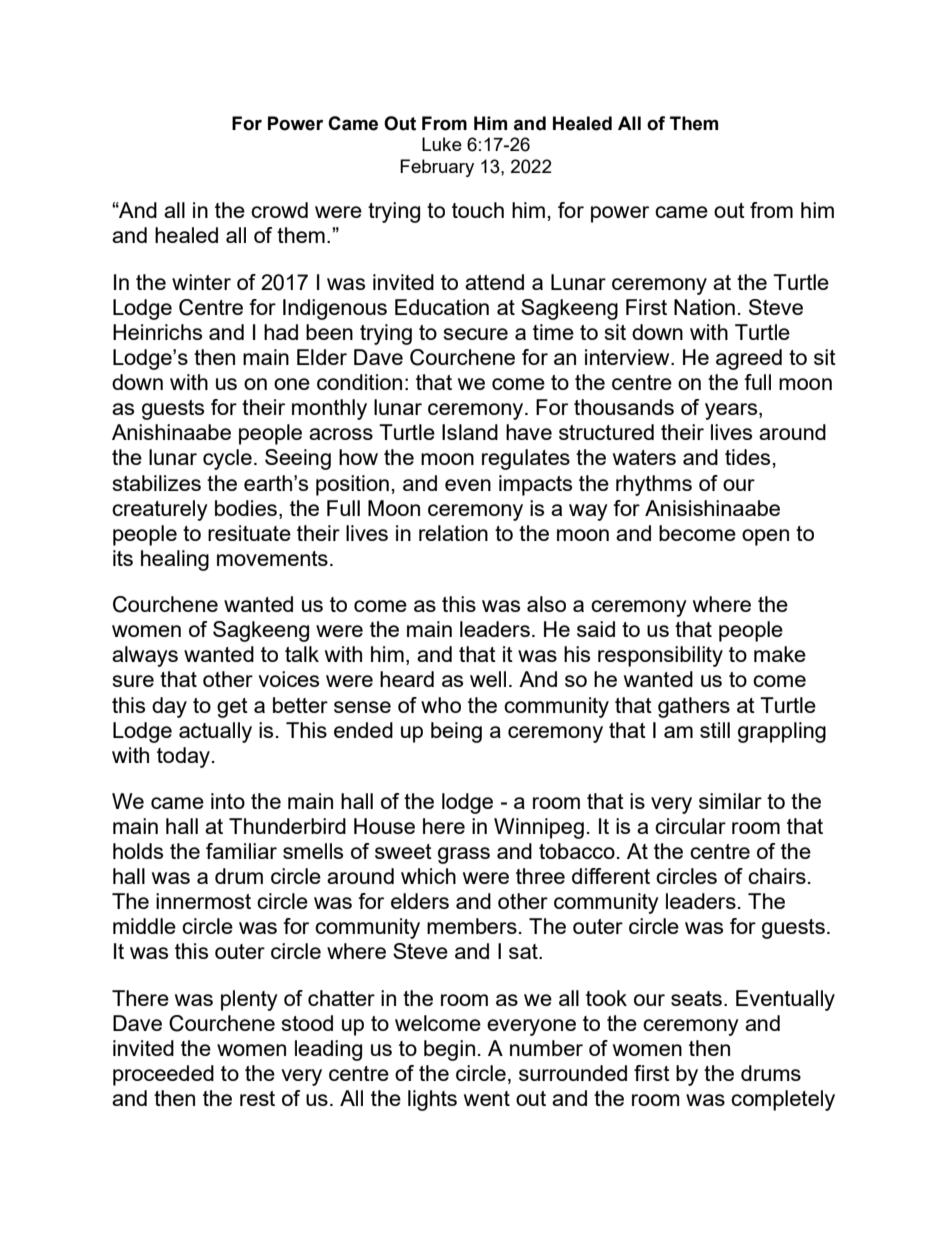 This screenshot has height=1233, width=952. I want to click on always, so click(145, 656).
